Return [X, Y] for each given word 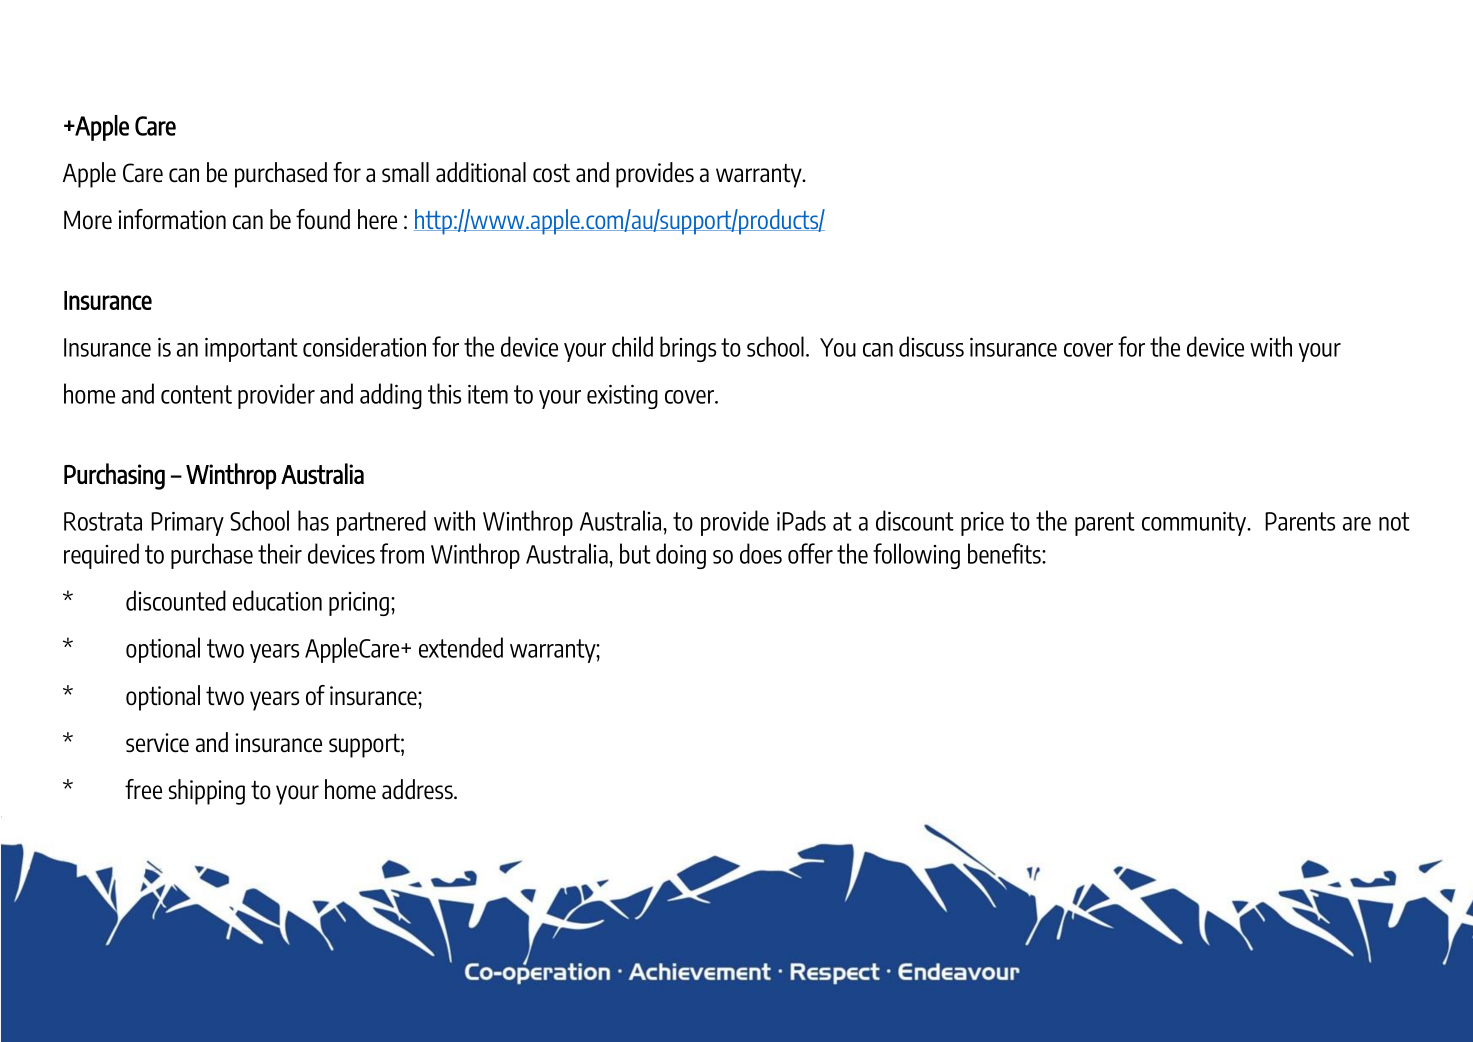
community [1195, 524]
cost [551, 173]
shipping [206, 792]
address [418, 789]
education [277, 600]
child [632, 346]
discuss [931, 346]
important [251, 350]
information [172, 219]
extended [461, 647]
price [982, 524]
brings [688, 349]
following [916, 556]
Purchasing [114, 476]
